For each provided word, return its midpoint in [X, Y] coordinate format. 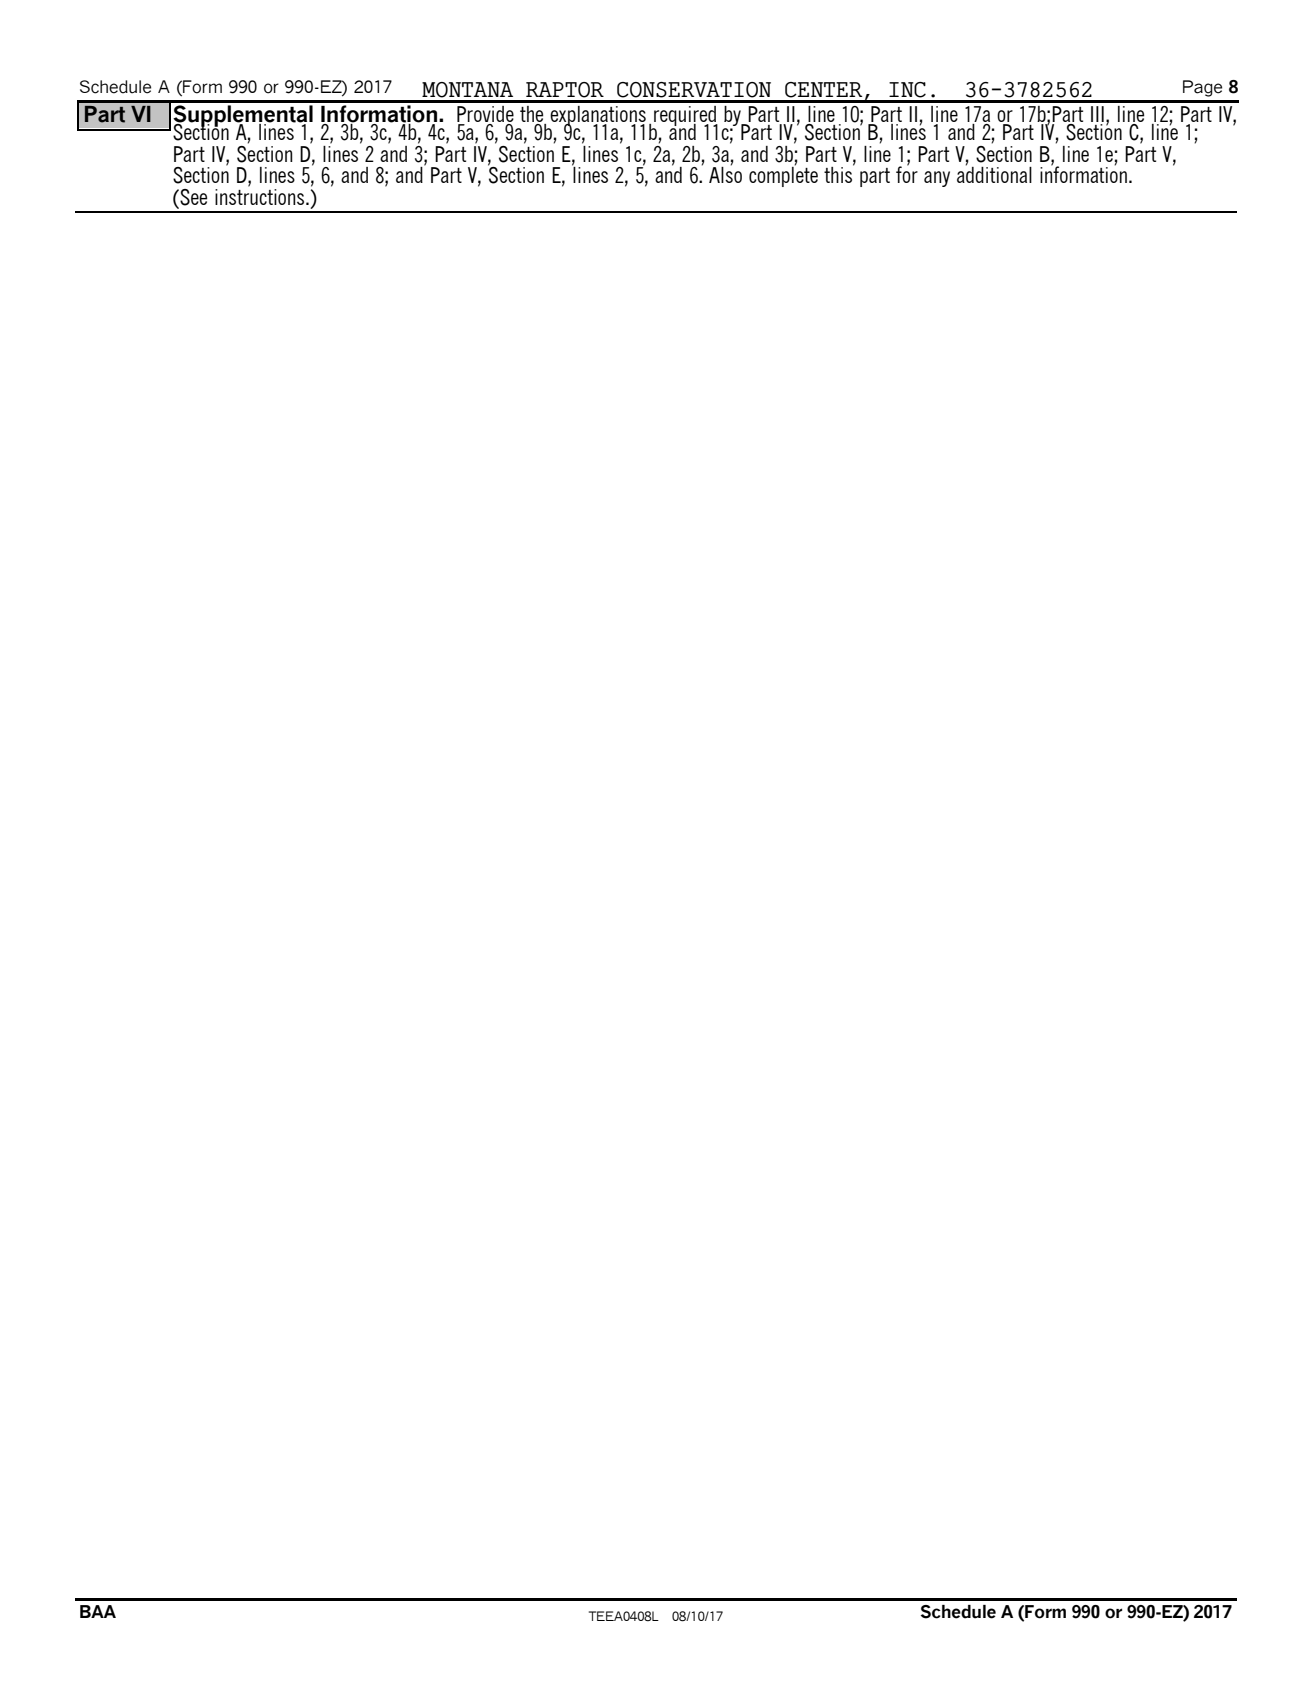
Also [725, 174]
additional [994, 174]
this [839, 174]
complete [783, 176]
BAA [98, 1611]
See [192, 197]
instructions [261, 197]
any [937, 179]
